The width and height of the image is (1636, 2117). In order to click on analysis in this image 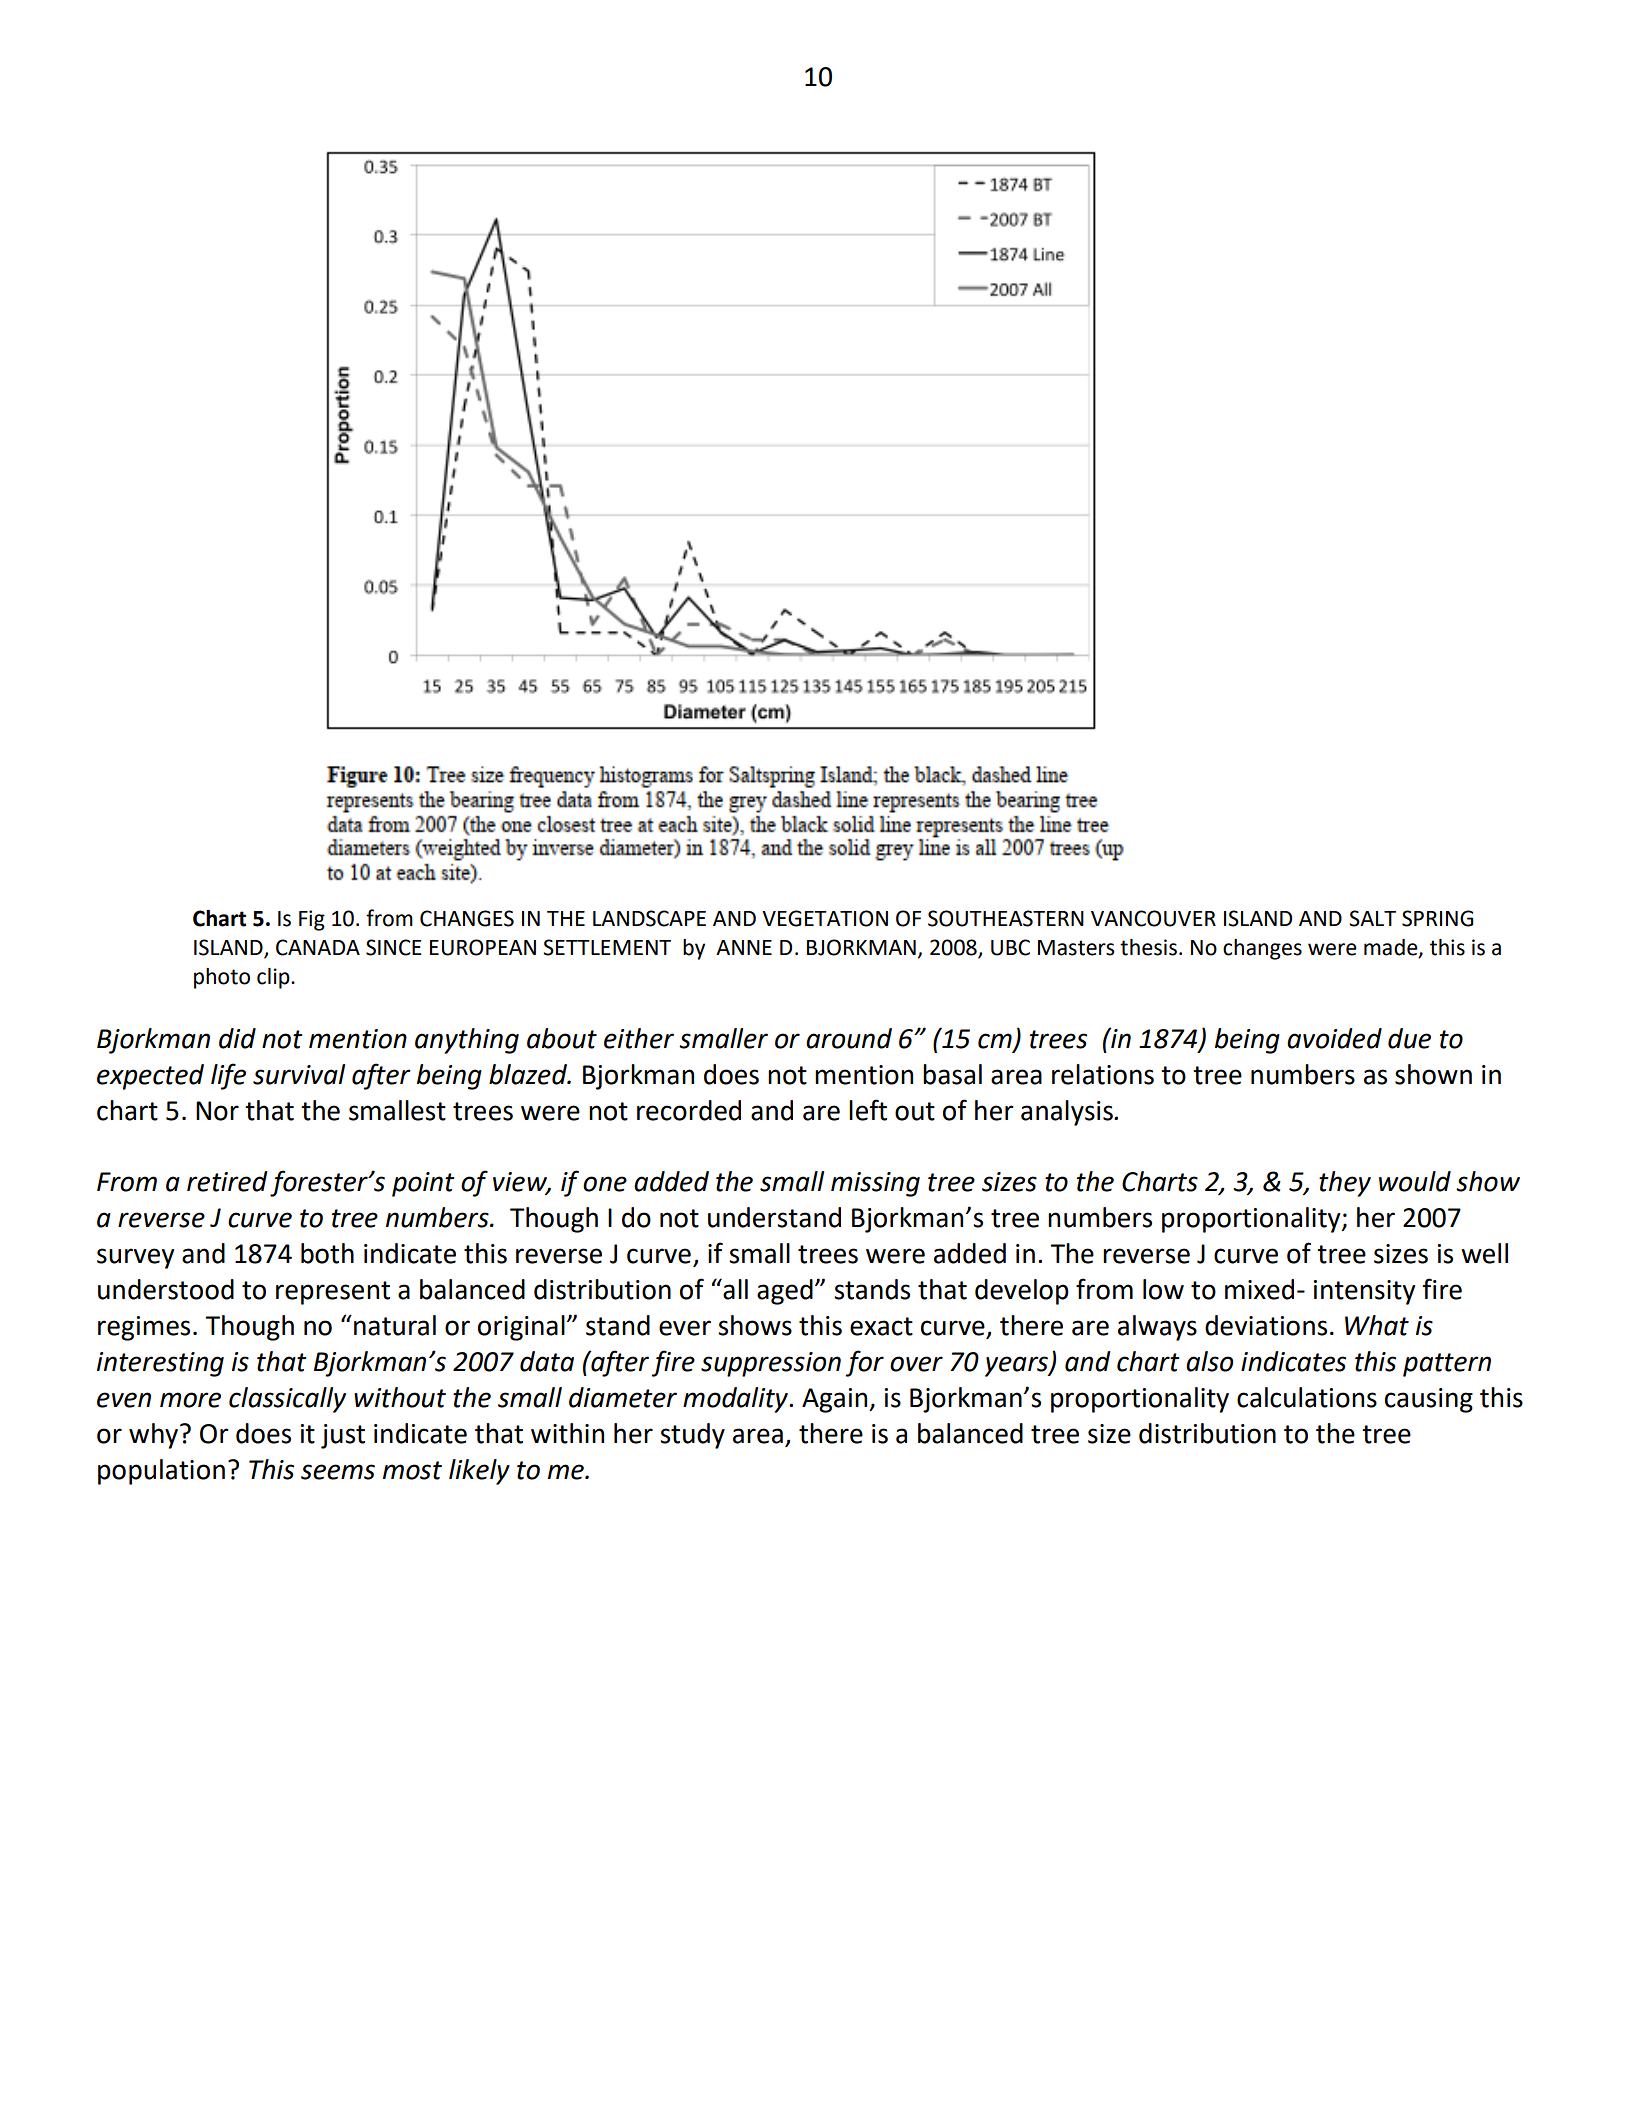, I will do `click(1068, 1113)`.
